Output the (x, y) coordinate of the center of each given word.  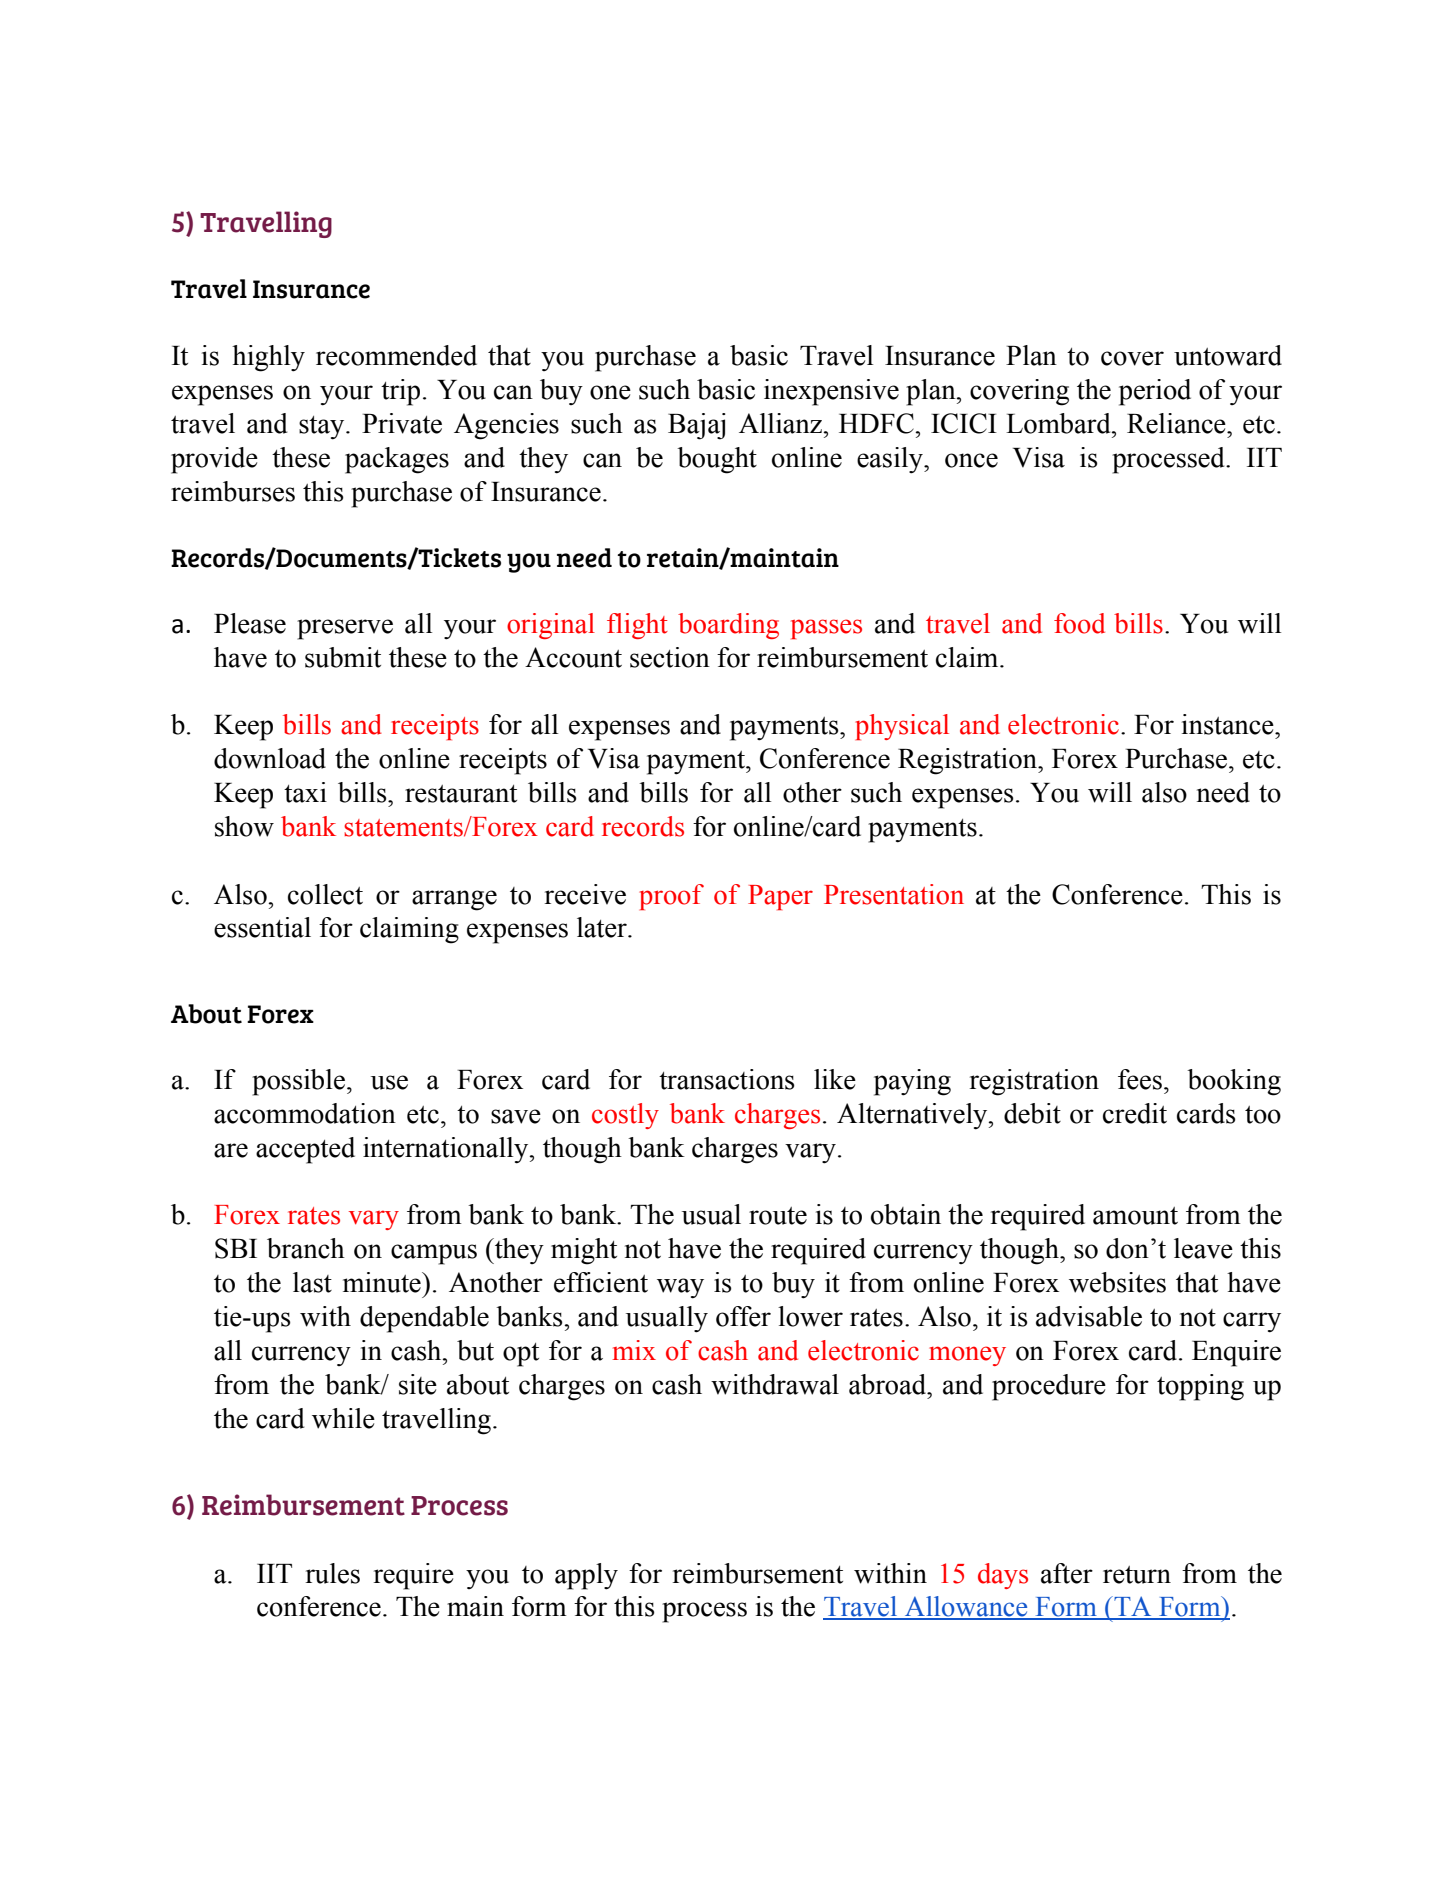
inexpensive (831, 392)
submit (343, 657)
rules (332, 1573)
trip (400, 392)
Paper (780, 897)
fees (1140, 1079)
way (680, 1288)
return (1137, 1575)
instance (1229, 724)
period (1155, 392)
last (312, 1282)
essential (262, 927)
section (670, 657)
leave (1203, 1248)
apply (586, 1576)
